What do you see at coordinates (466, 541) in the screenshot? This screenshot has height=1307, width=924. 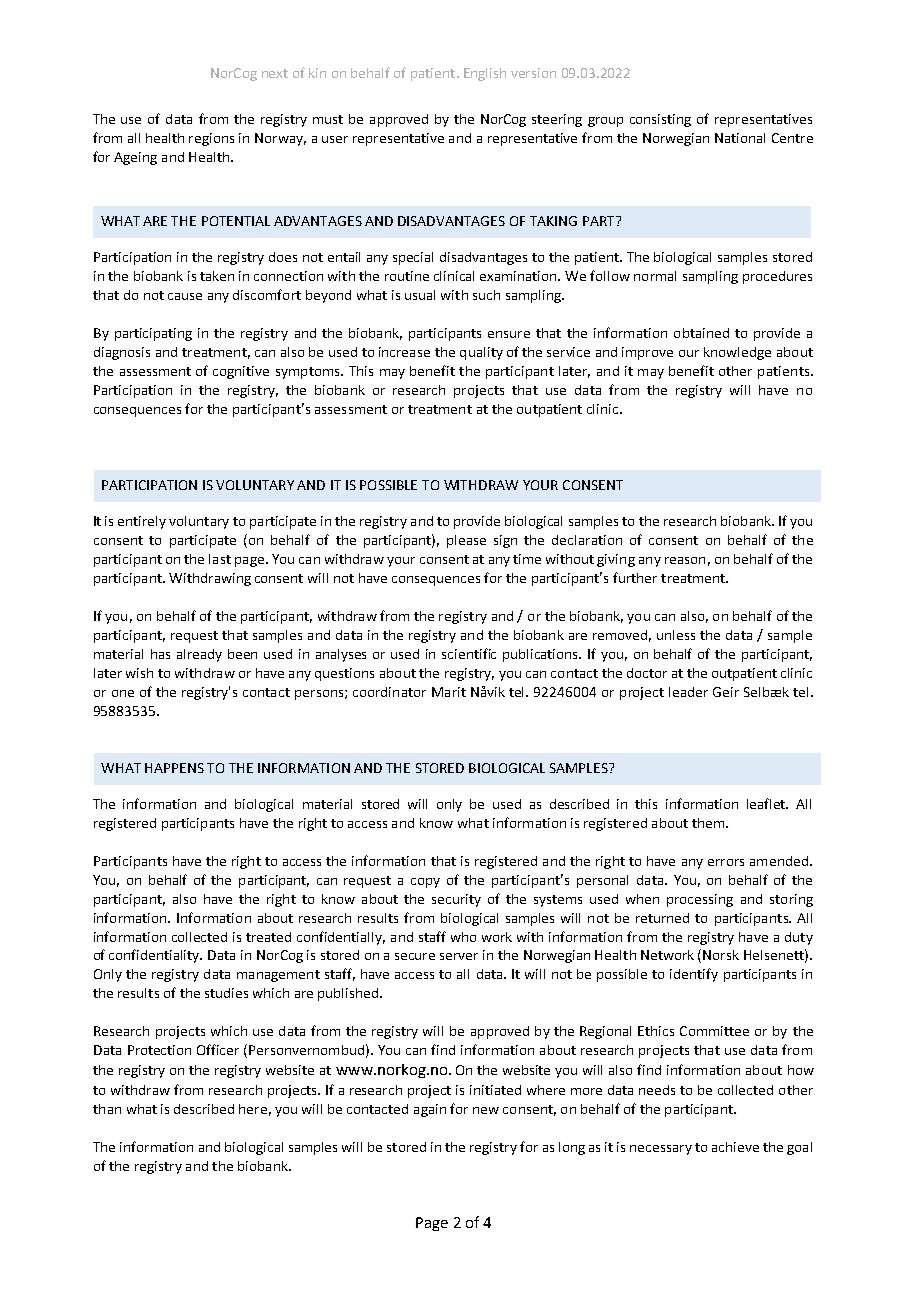 I see `please` at bounding box center [466, 541].
